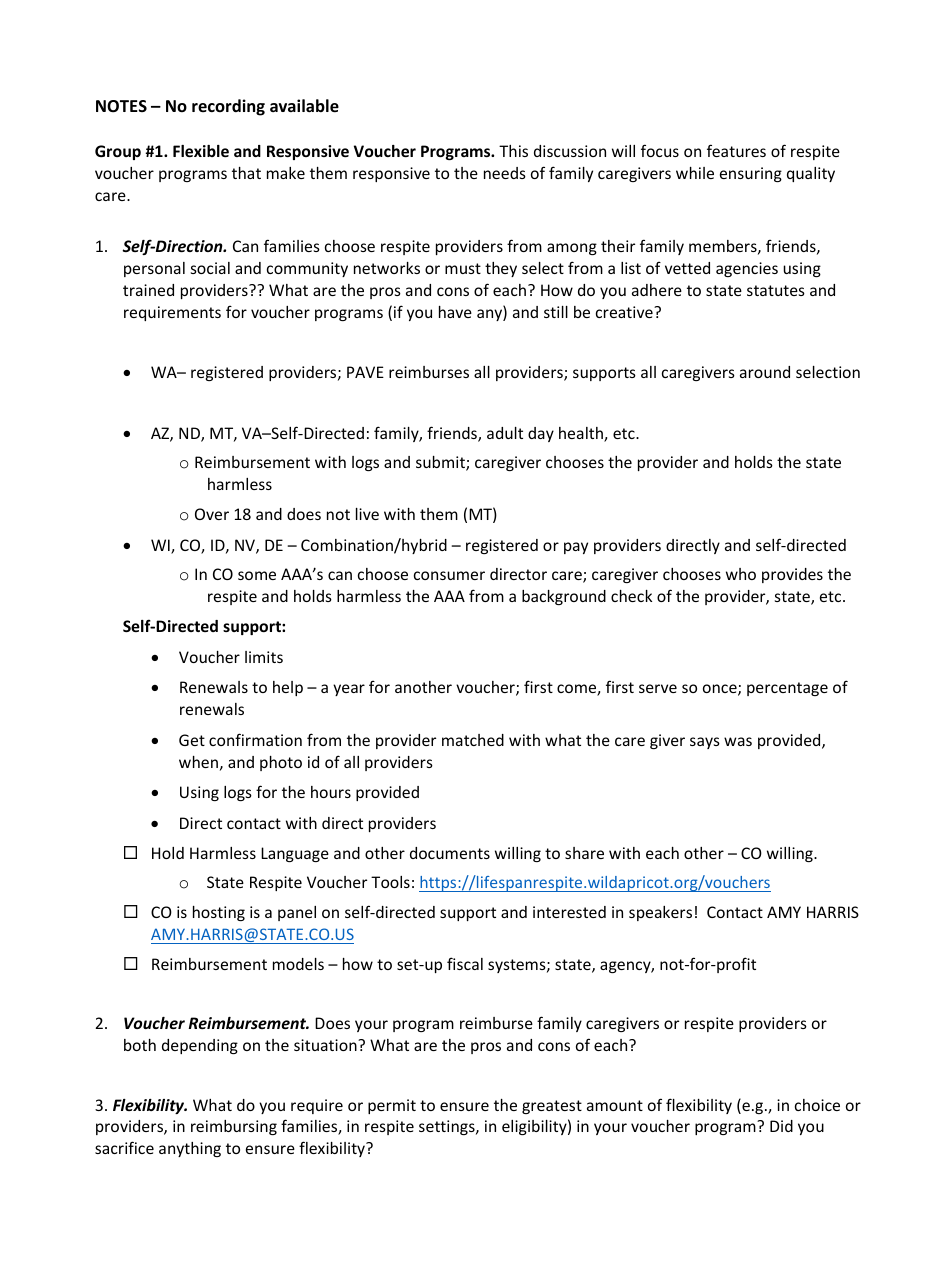 The image size is (952, 1272). Describe the element at coordinates (448, 1127) in the screenshot. I see `settings` at that location.
